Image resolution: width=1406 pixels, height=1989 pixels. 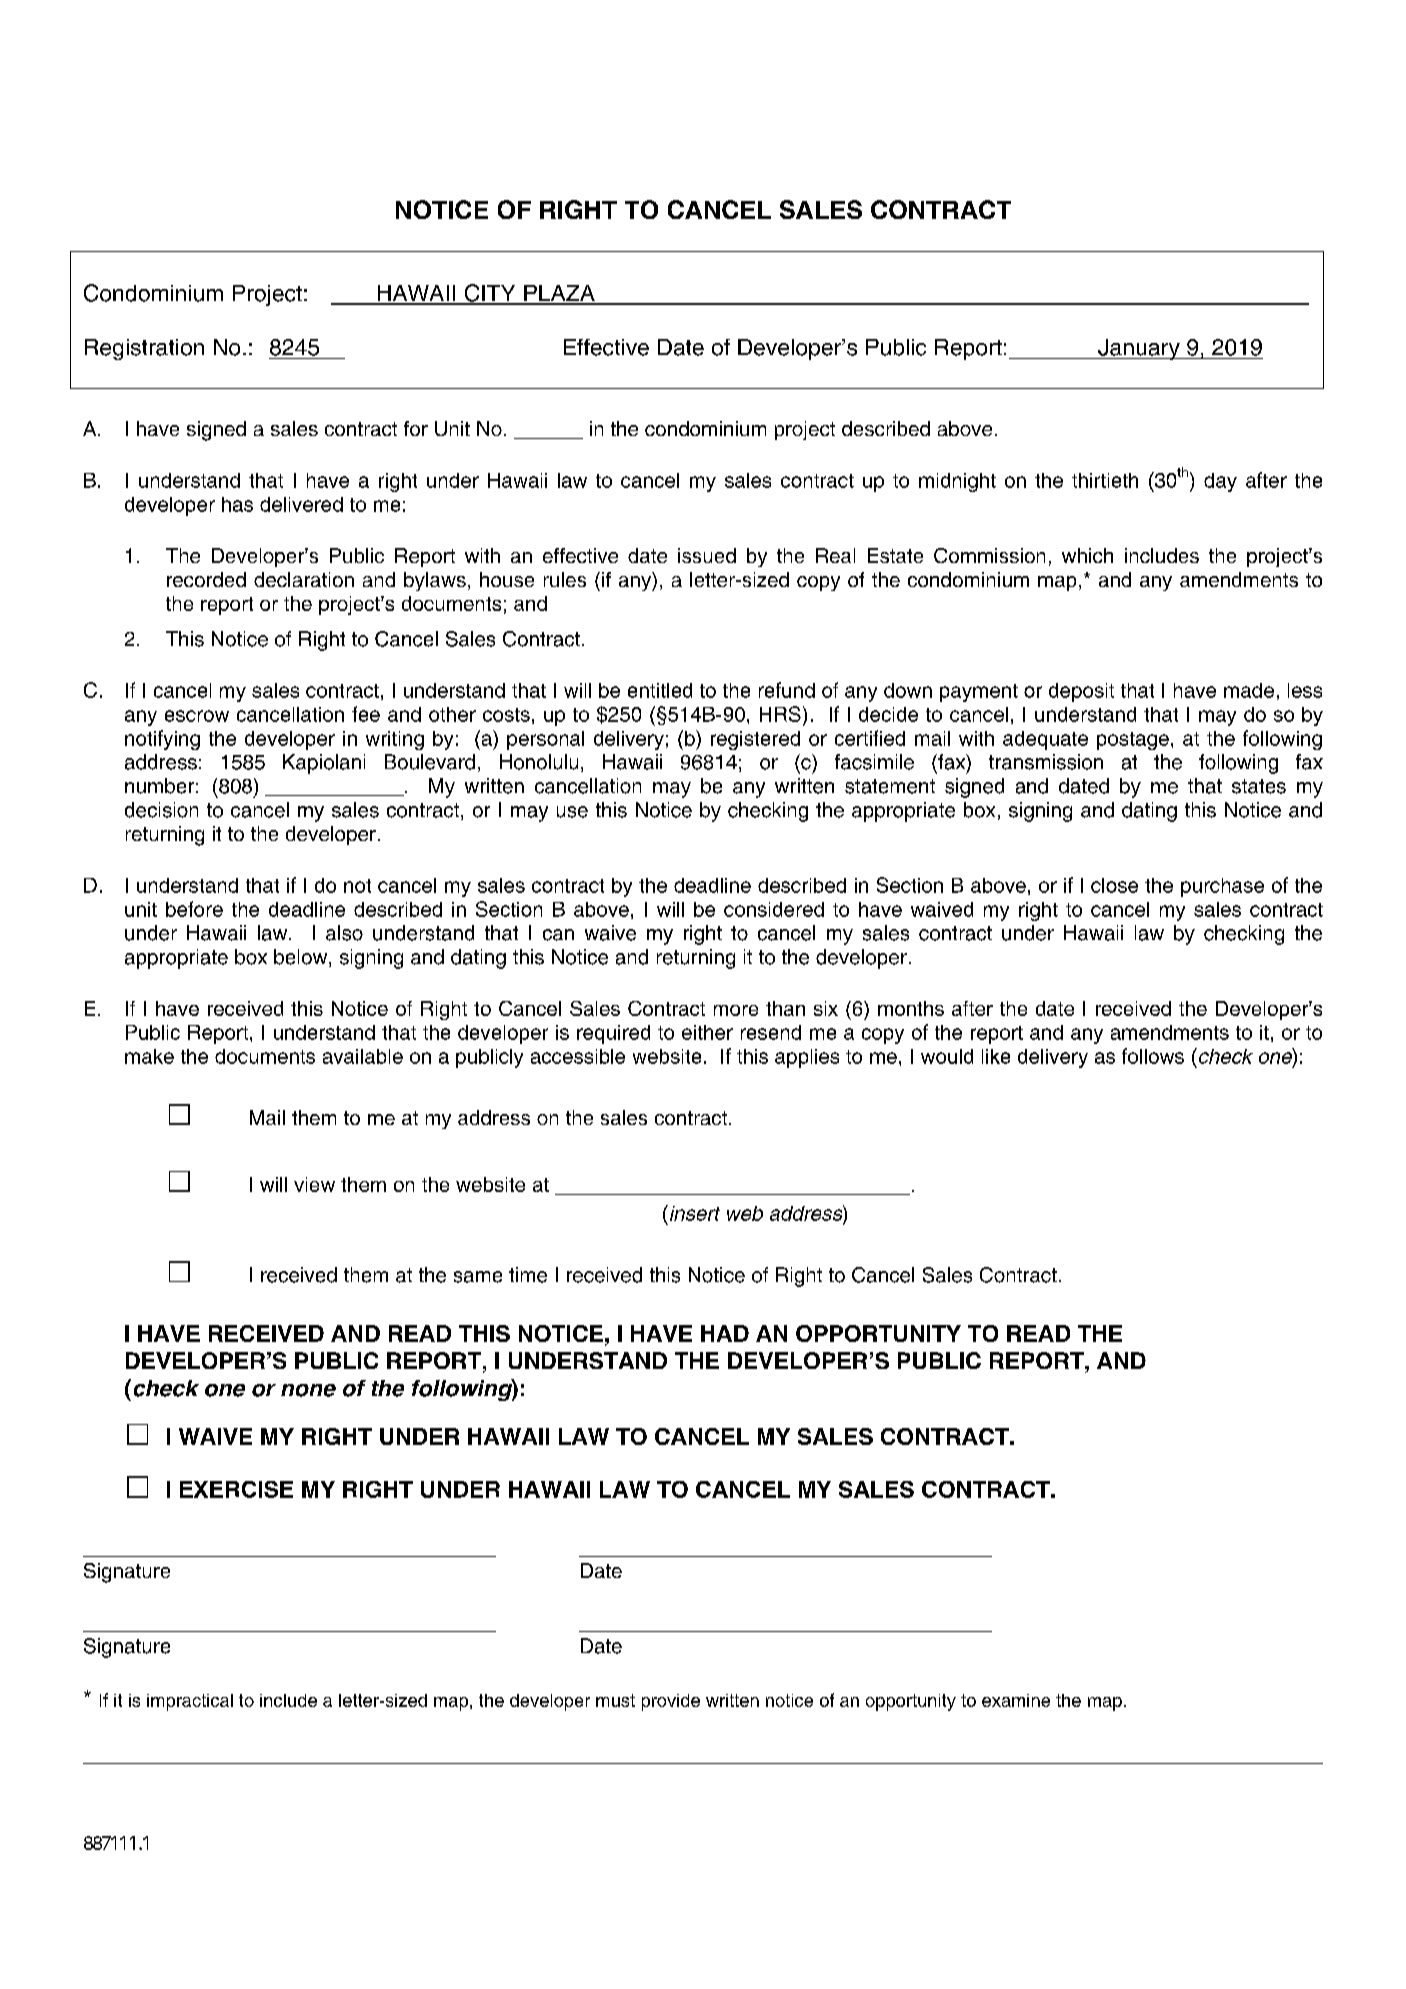 What do you see at coordinates (395, 740) in the screenshot?
I see `writing` at bounding box center [395, 740].
